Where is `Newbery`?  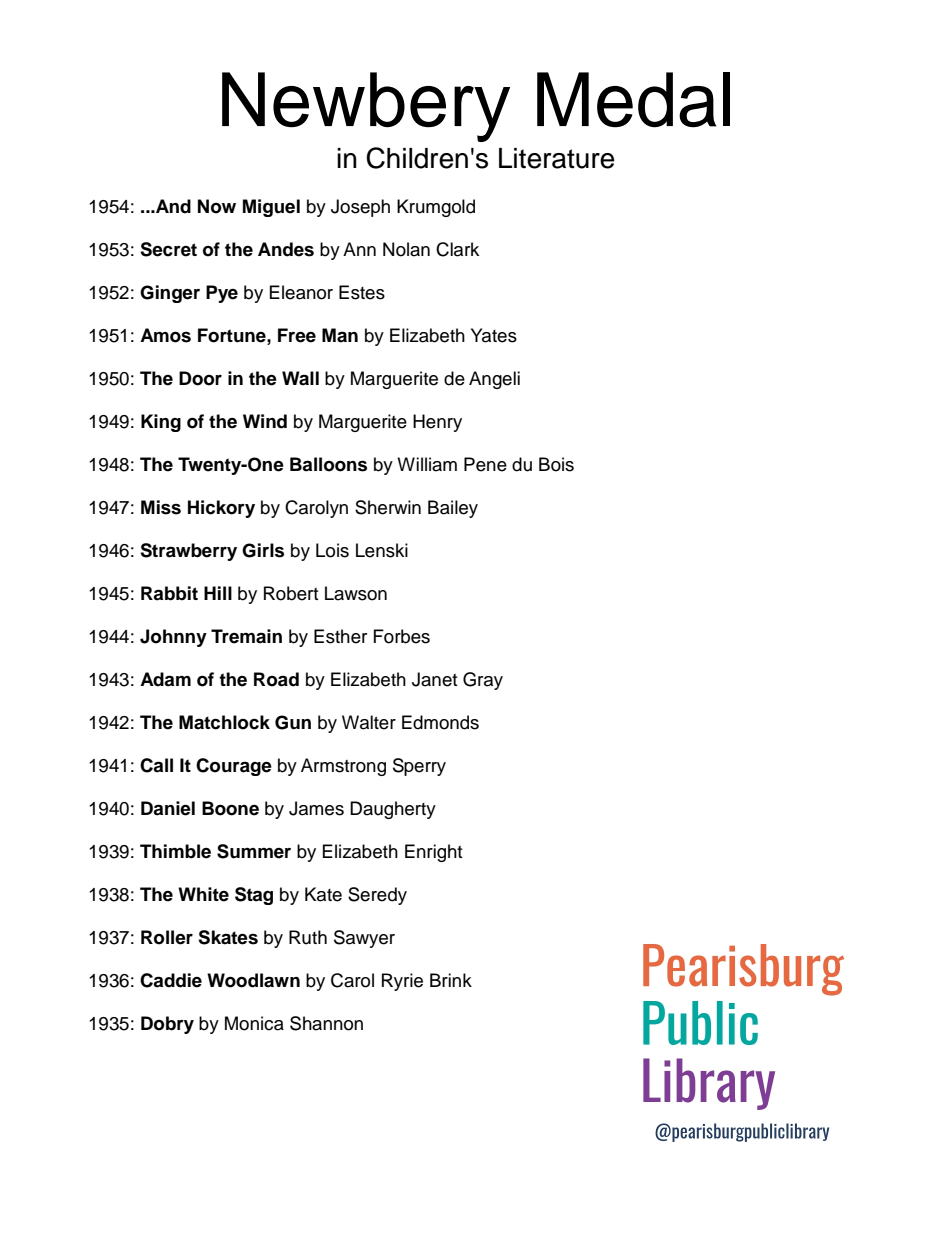
Newbery is located at coordinates (366, 107).
